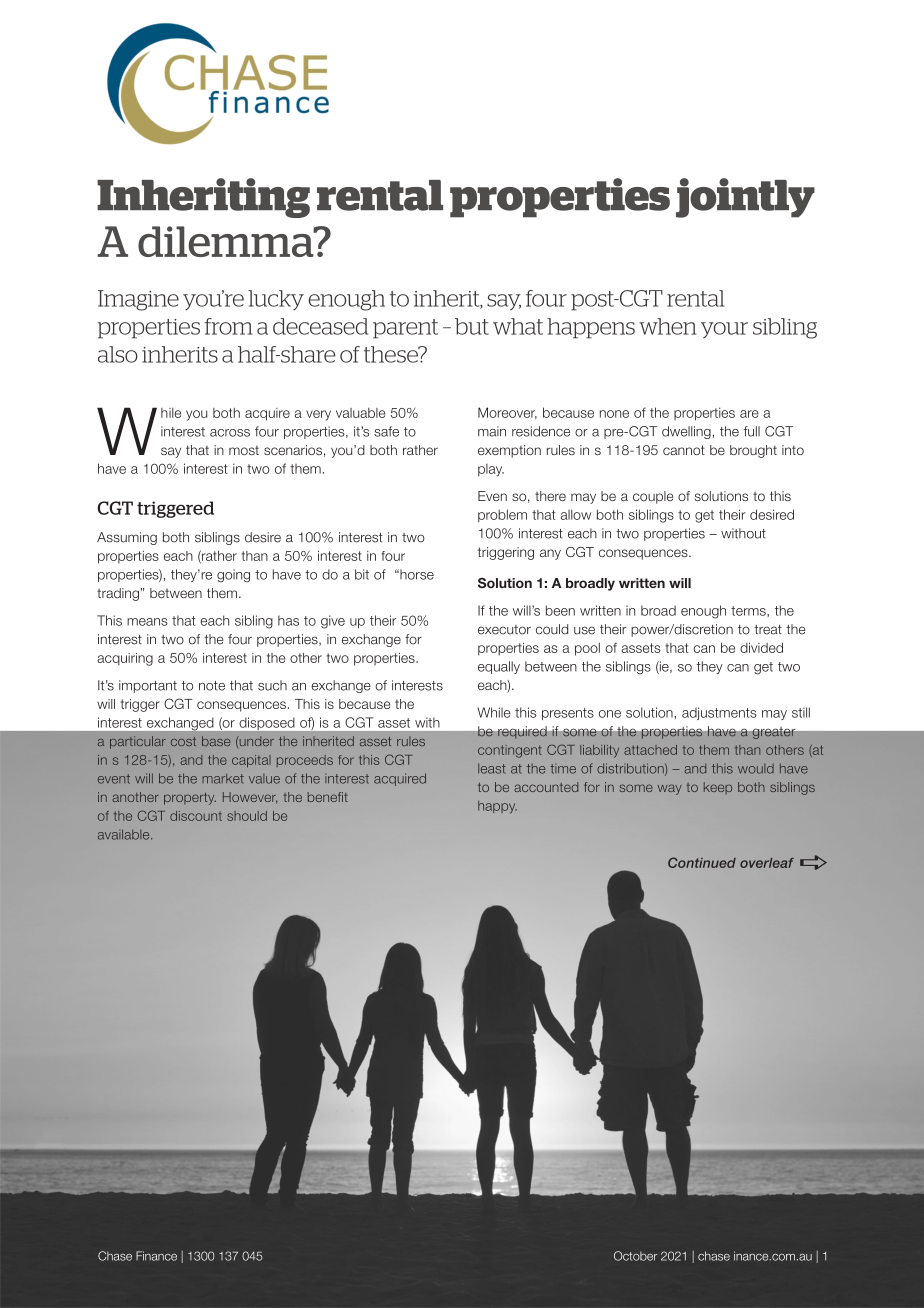 The height and width of the document is (1308, 924). I want to click on terms, so click(749, 611).
